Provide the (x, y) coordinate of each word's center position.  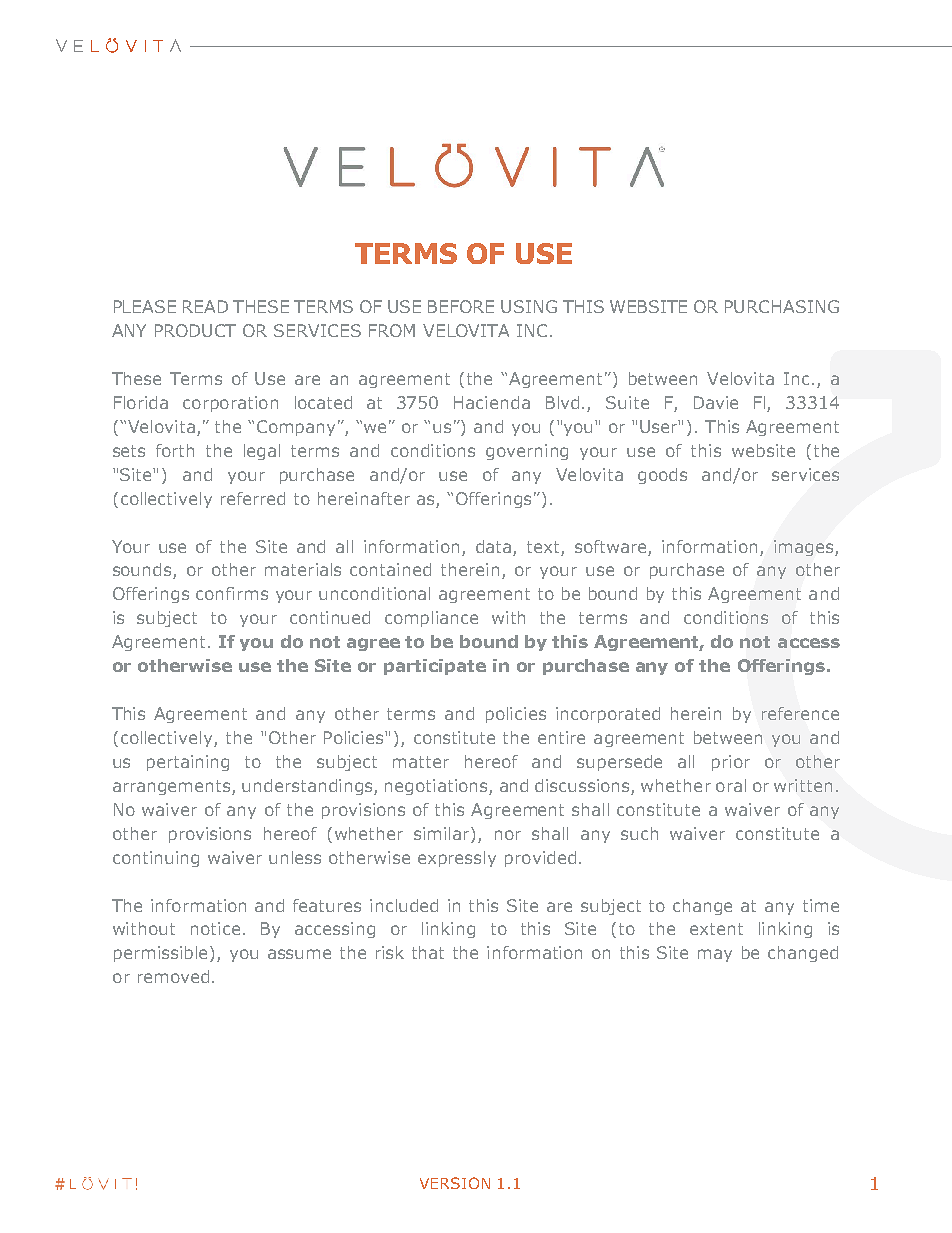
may (715, 955)
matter (421, 762)
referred (253, 498)
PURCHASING (782, 306)
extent (716, 929)
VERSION (455, 1183)
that (428, 952)
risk (390, 952)
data (493, 546)
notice (215, 928)
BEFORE (461, 306)
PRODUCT (195, 330)
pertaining (188, 763)
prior (731, 763)
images (805, 548)
